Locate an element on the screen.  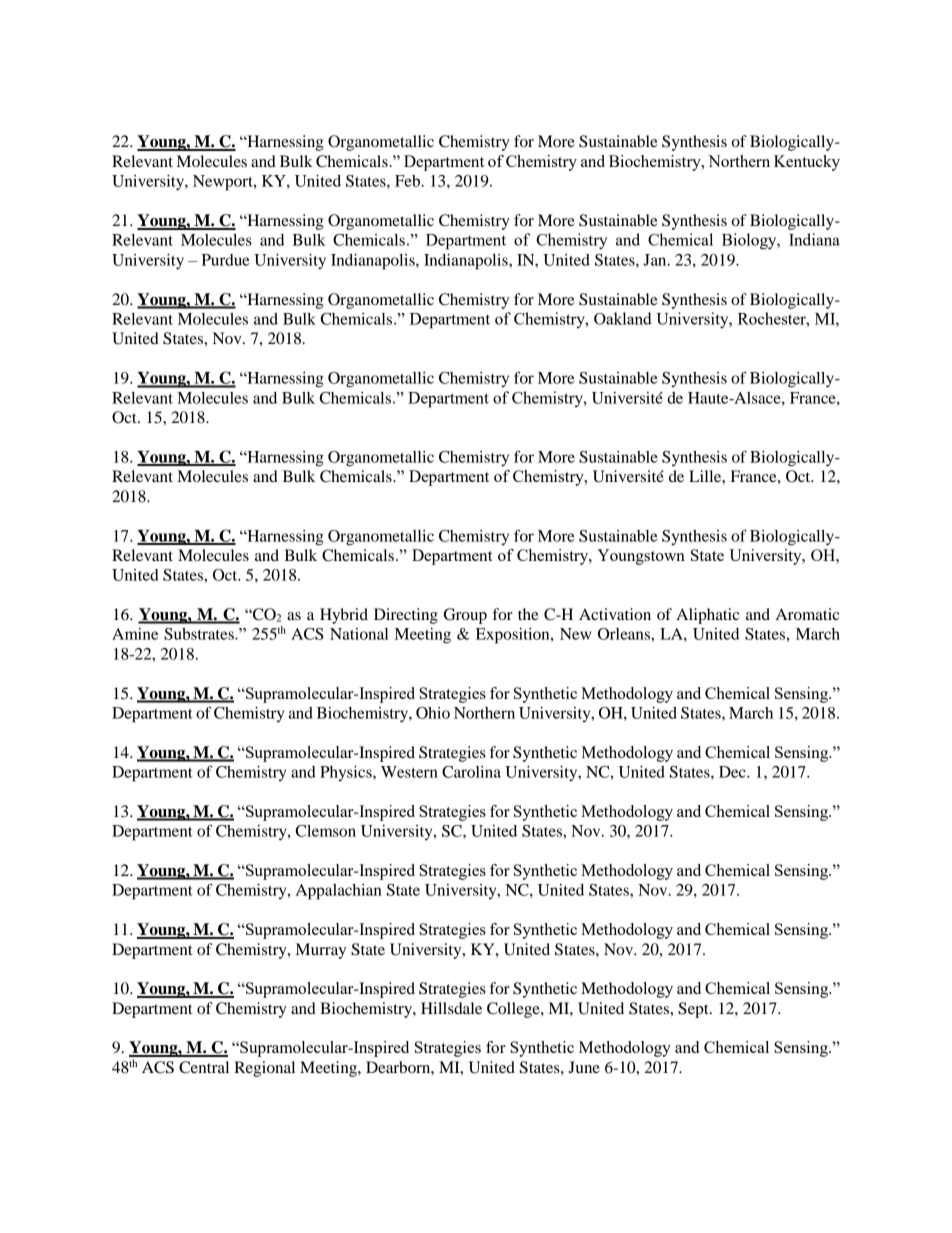
Dec is located at coordinates (733, 772).
